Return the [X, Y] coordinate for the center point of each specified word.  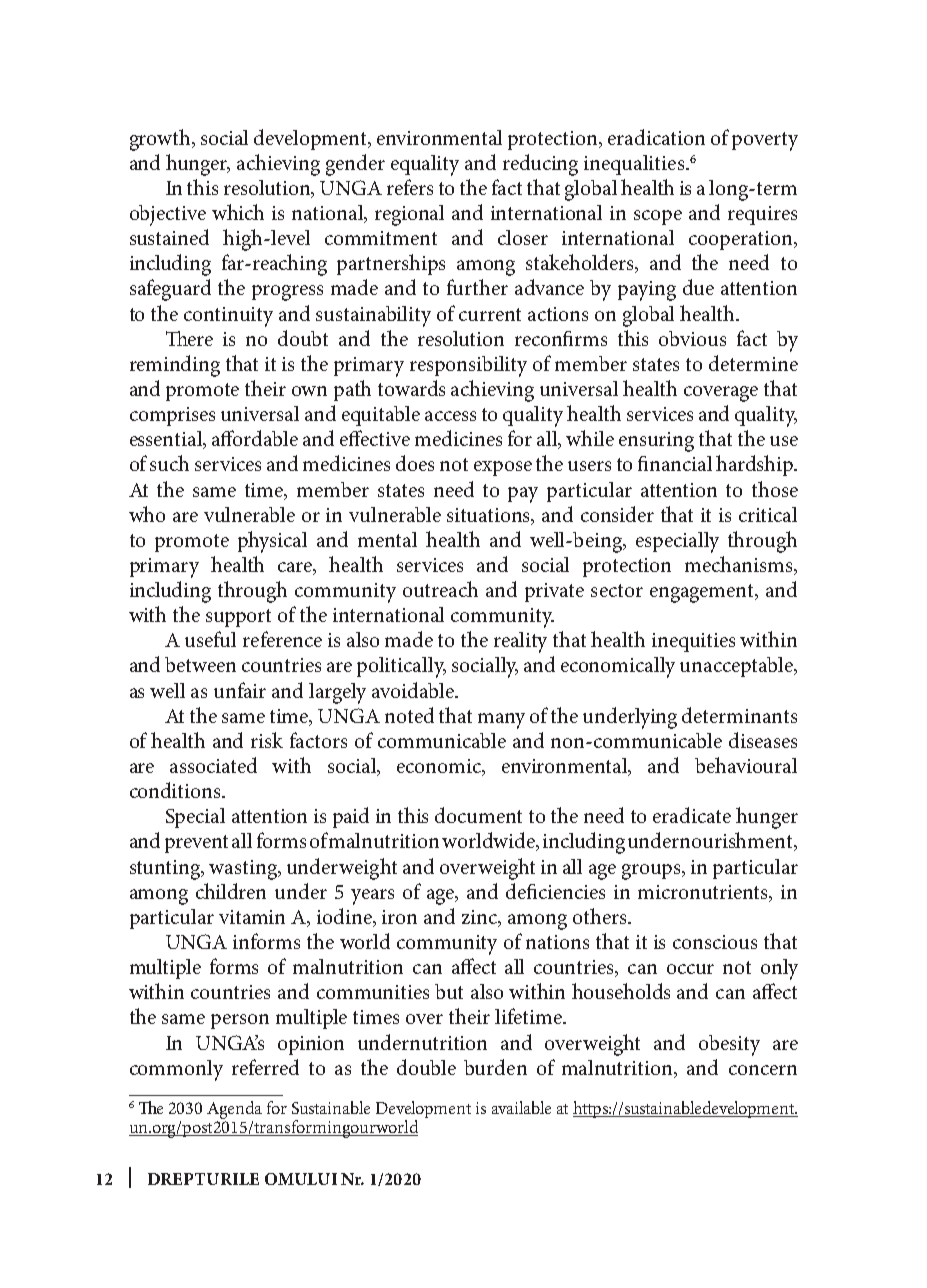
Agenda [234, 1110]
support [238, 618]
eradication [656, 137]
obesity [729, 1045]
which [238, 212]
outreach [440, 589]
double [426, 1067]
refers [410, 187]
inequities [693, 642]
